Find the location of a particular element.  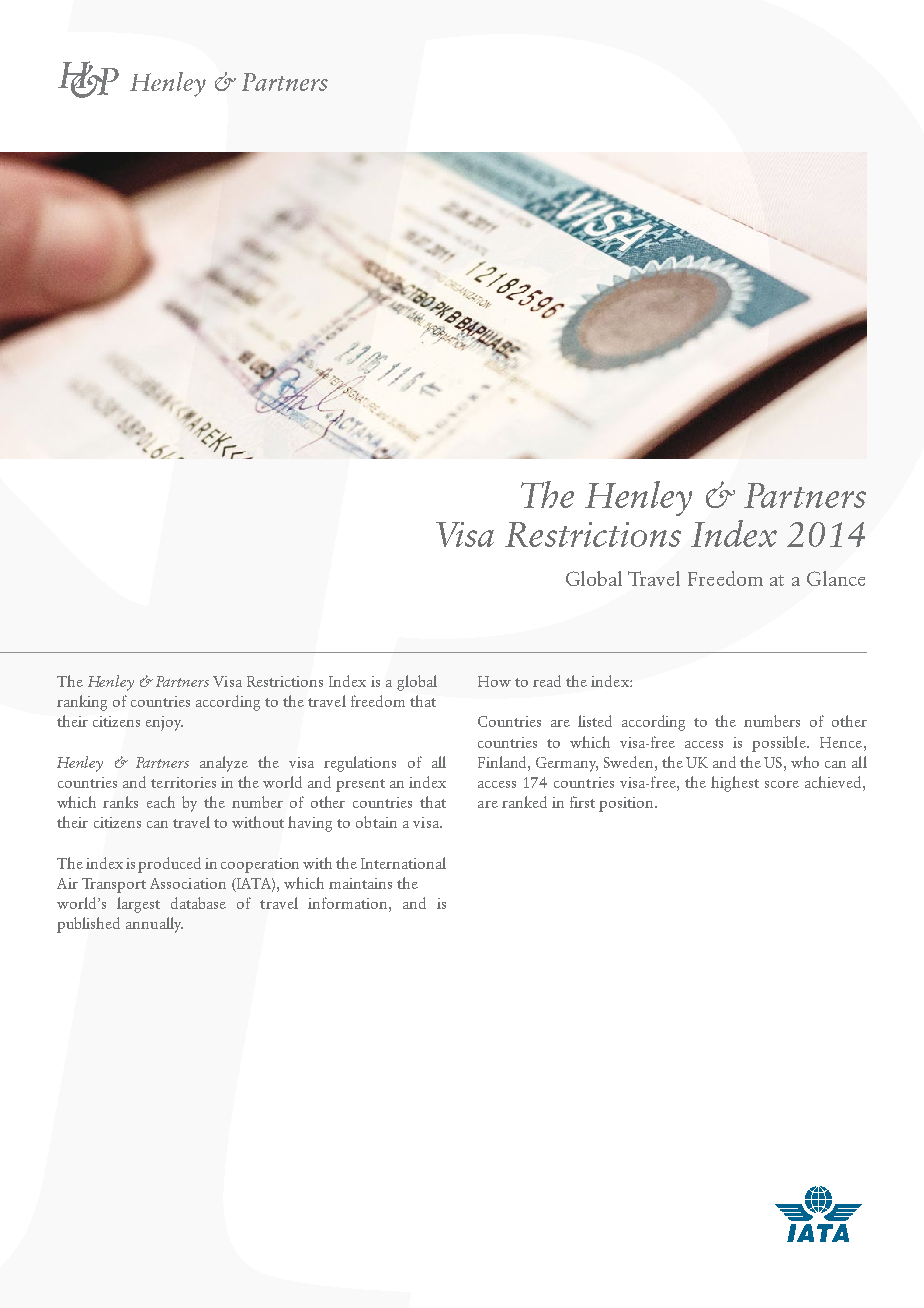

maintains is located at coordinates (360, 883).
